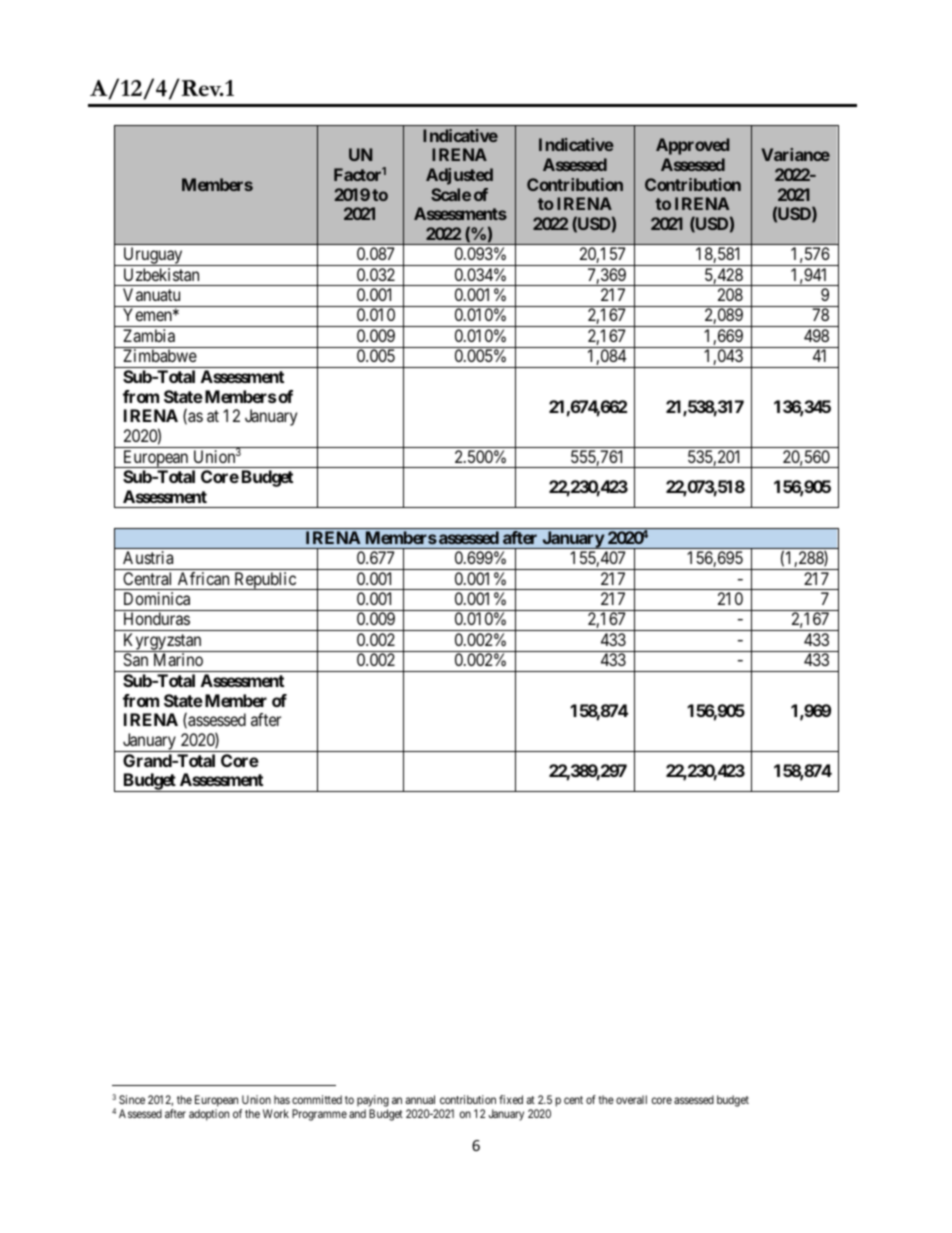 Image resolution: width=952 pixels, height=1233 pixels. What do you see at coordinates (178, 659) in the image?
I see `Marino` at bounding box center [178, 659].
